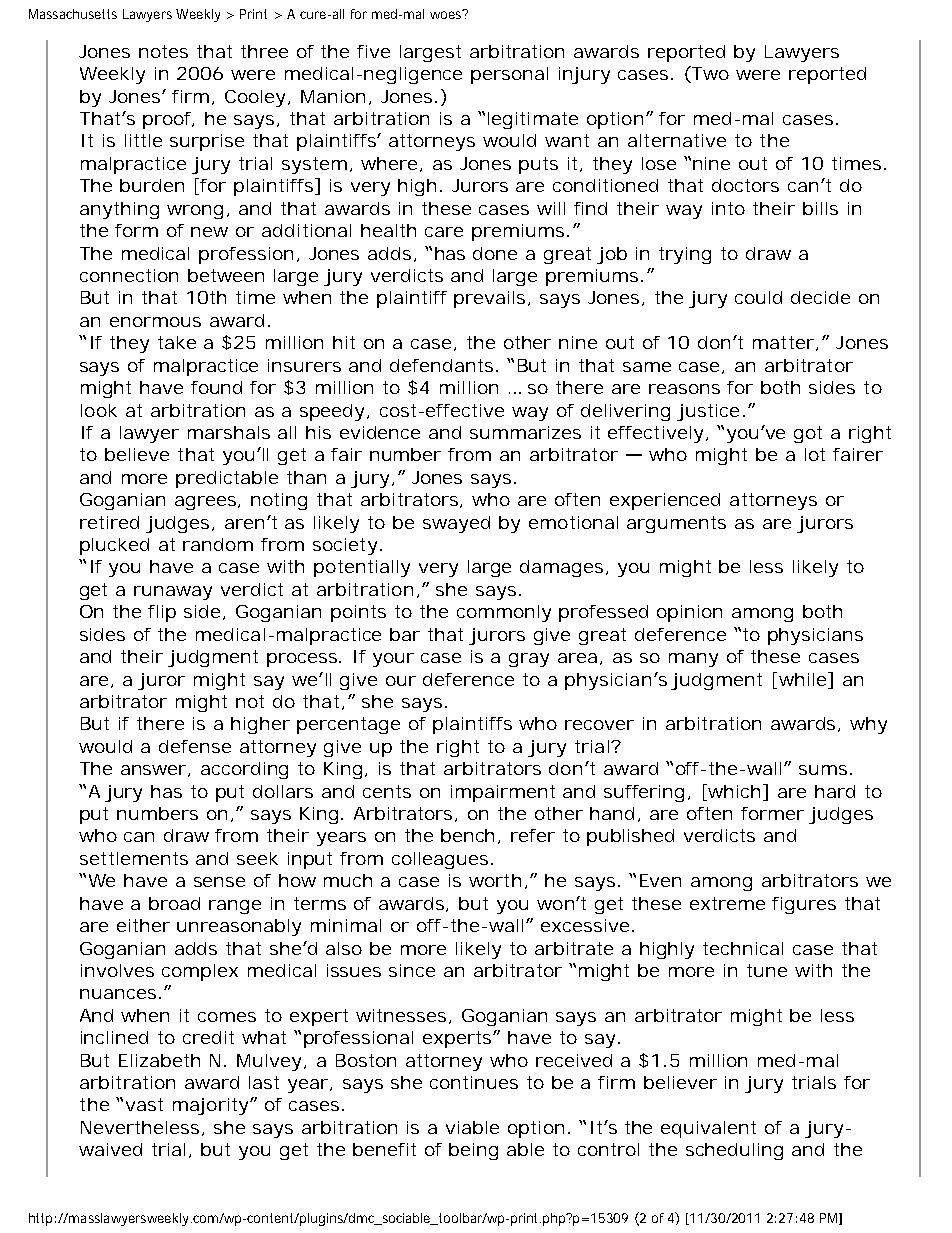 Image resolution: width=952 pixels, height=1233 pixels. What do you see at coordinates (734, 1151) in the screenshot?
I see `scheduling` at bounding box center [734, 1151].
